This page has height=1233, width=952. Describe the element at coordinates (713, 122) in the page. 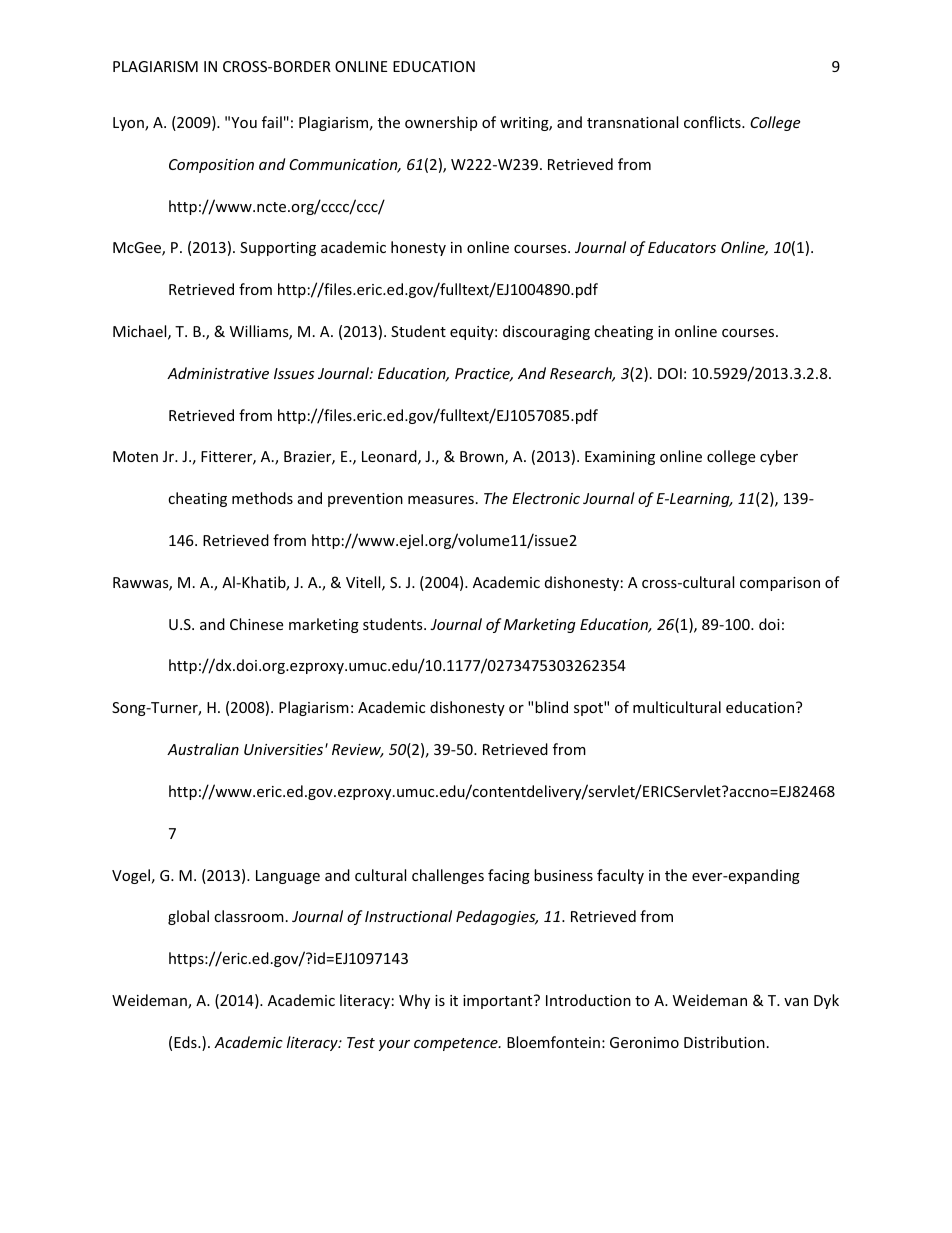

I see `conflicts` at that location.
